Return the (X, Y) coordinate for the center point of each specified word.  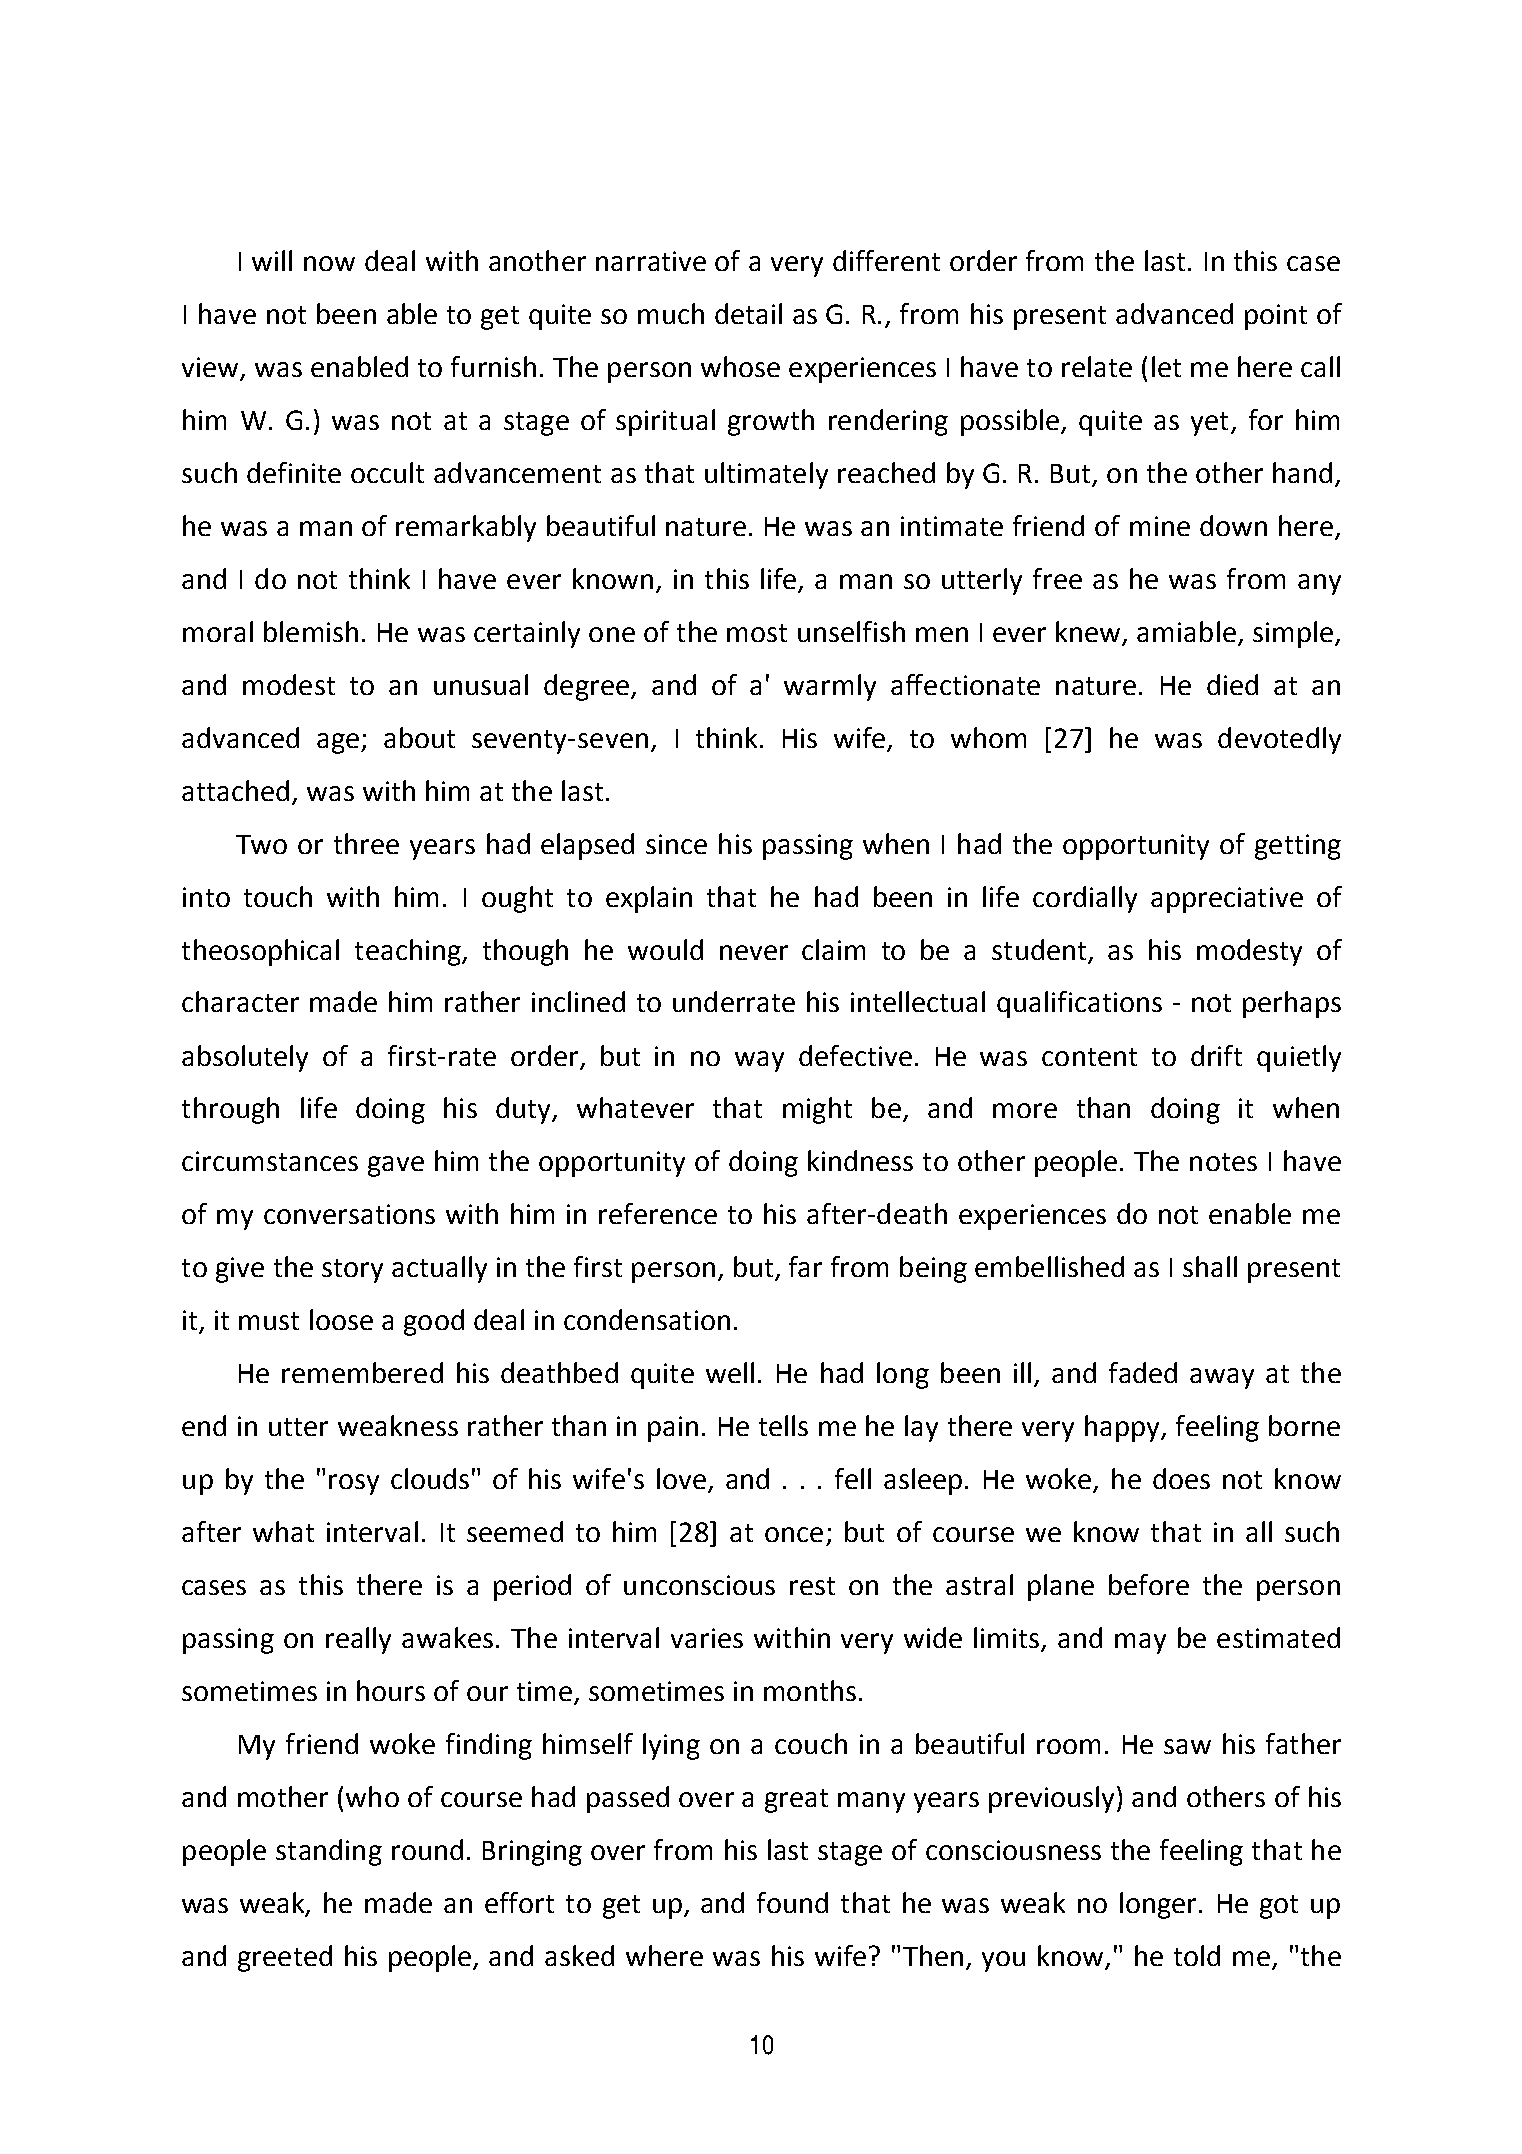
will (272, 260)
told (1197, 1955)
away (1222, 1378)
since (676, 844)
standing (329, 1852)
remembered (362, 1372)
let (1166, 366)
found (792, 1902)
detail (748, 313)
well (730, 1372)
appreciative (1227, 900)
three (366, 843)
